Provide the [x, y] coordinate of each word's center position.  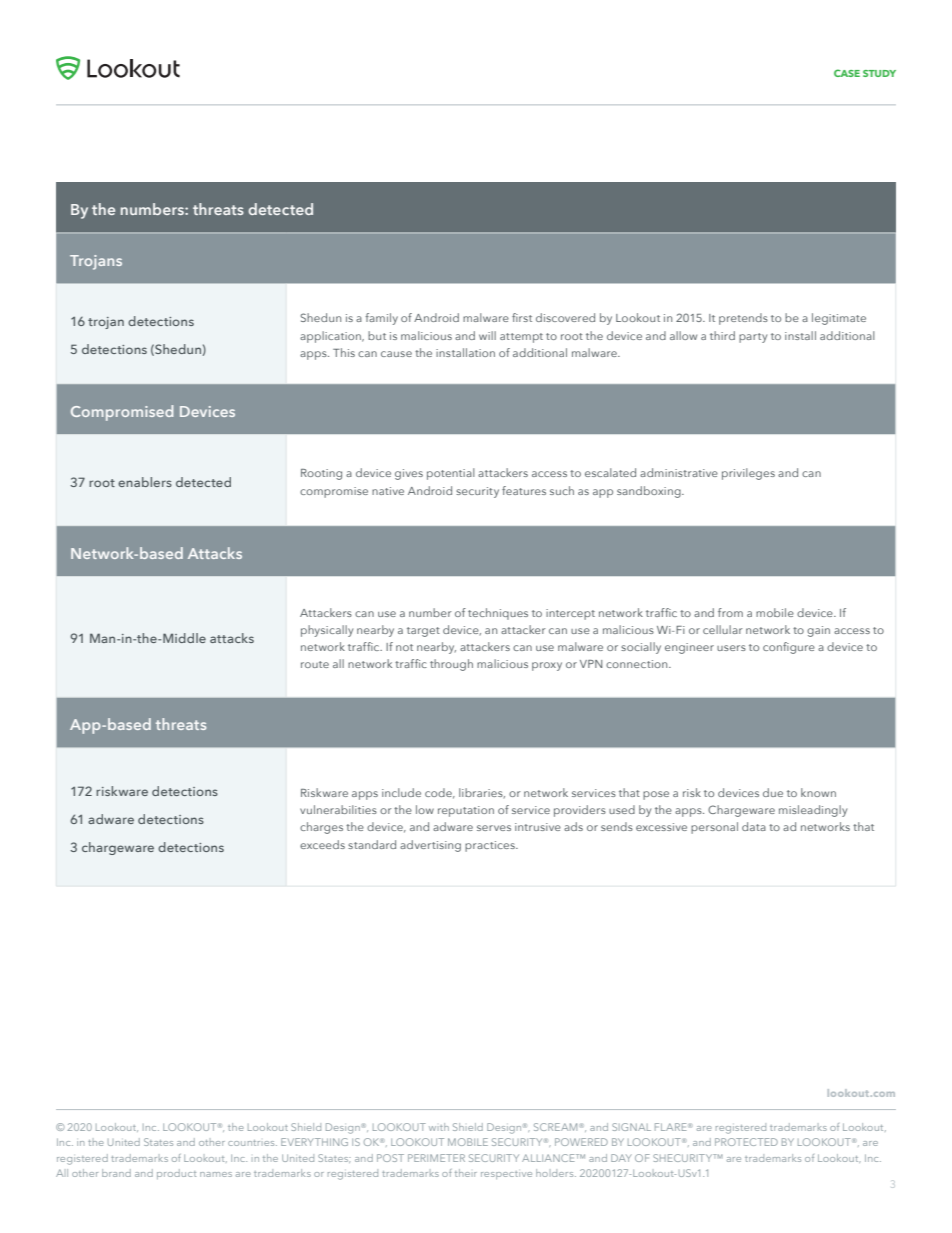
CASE [847, 73]
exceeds [322, 844]
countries [252, 1143]
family [381, 319]
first [522, 317]
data [754, 826]
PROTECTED [746, 1142]
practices [491, 846]
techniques [498, 614]
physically [327, 631]
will [487, 335]
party [753, 338]
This [344, 352]
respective [506, 1175]
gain [818, 631]
